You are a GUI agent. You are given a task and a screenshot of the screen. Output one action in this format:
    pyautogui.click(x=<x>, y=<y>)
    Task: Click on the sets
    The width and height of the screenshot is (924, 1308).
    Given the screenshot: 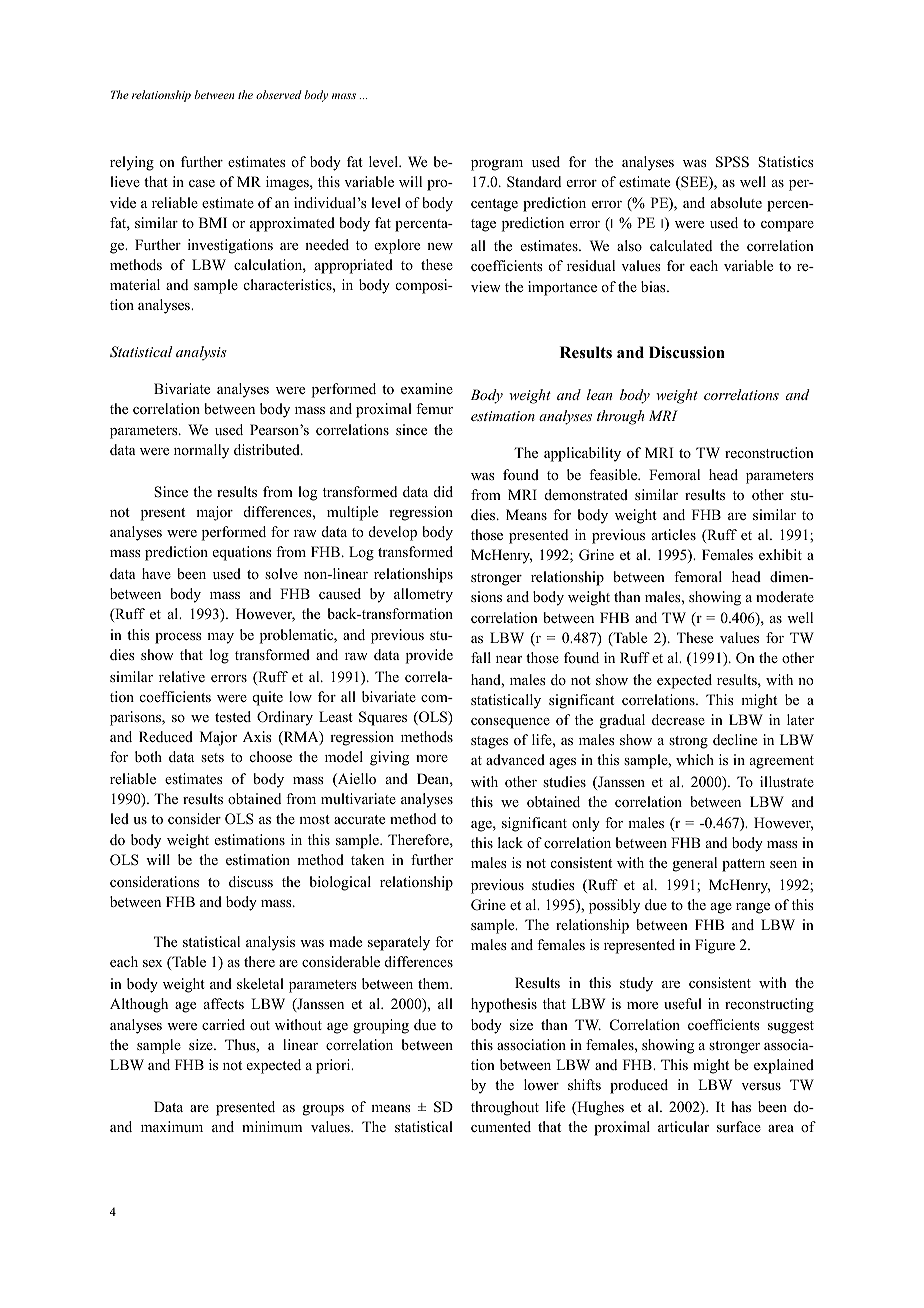 What is the action you would take?
    pyautogui.click(x=212, y=757)
